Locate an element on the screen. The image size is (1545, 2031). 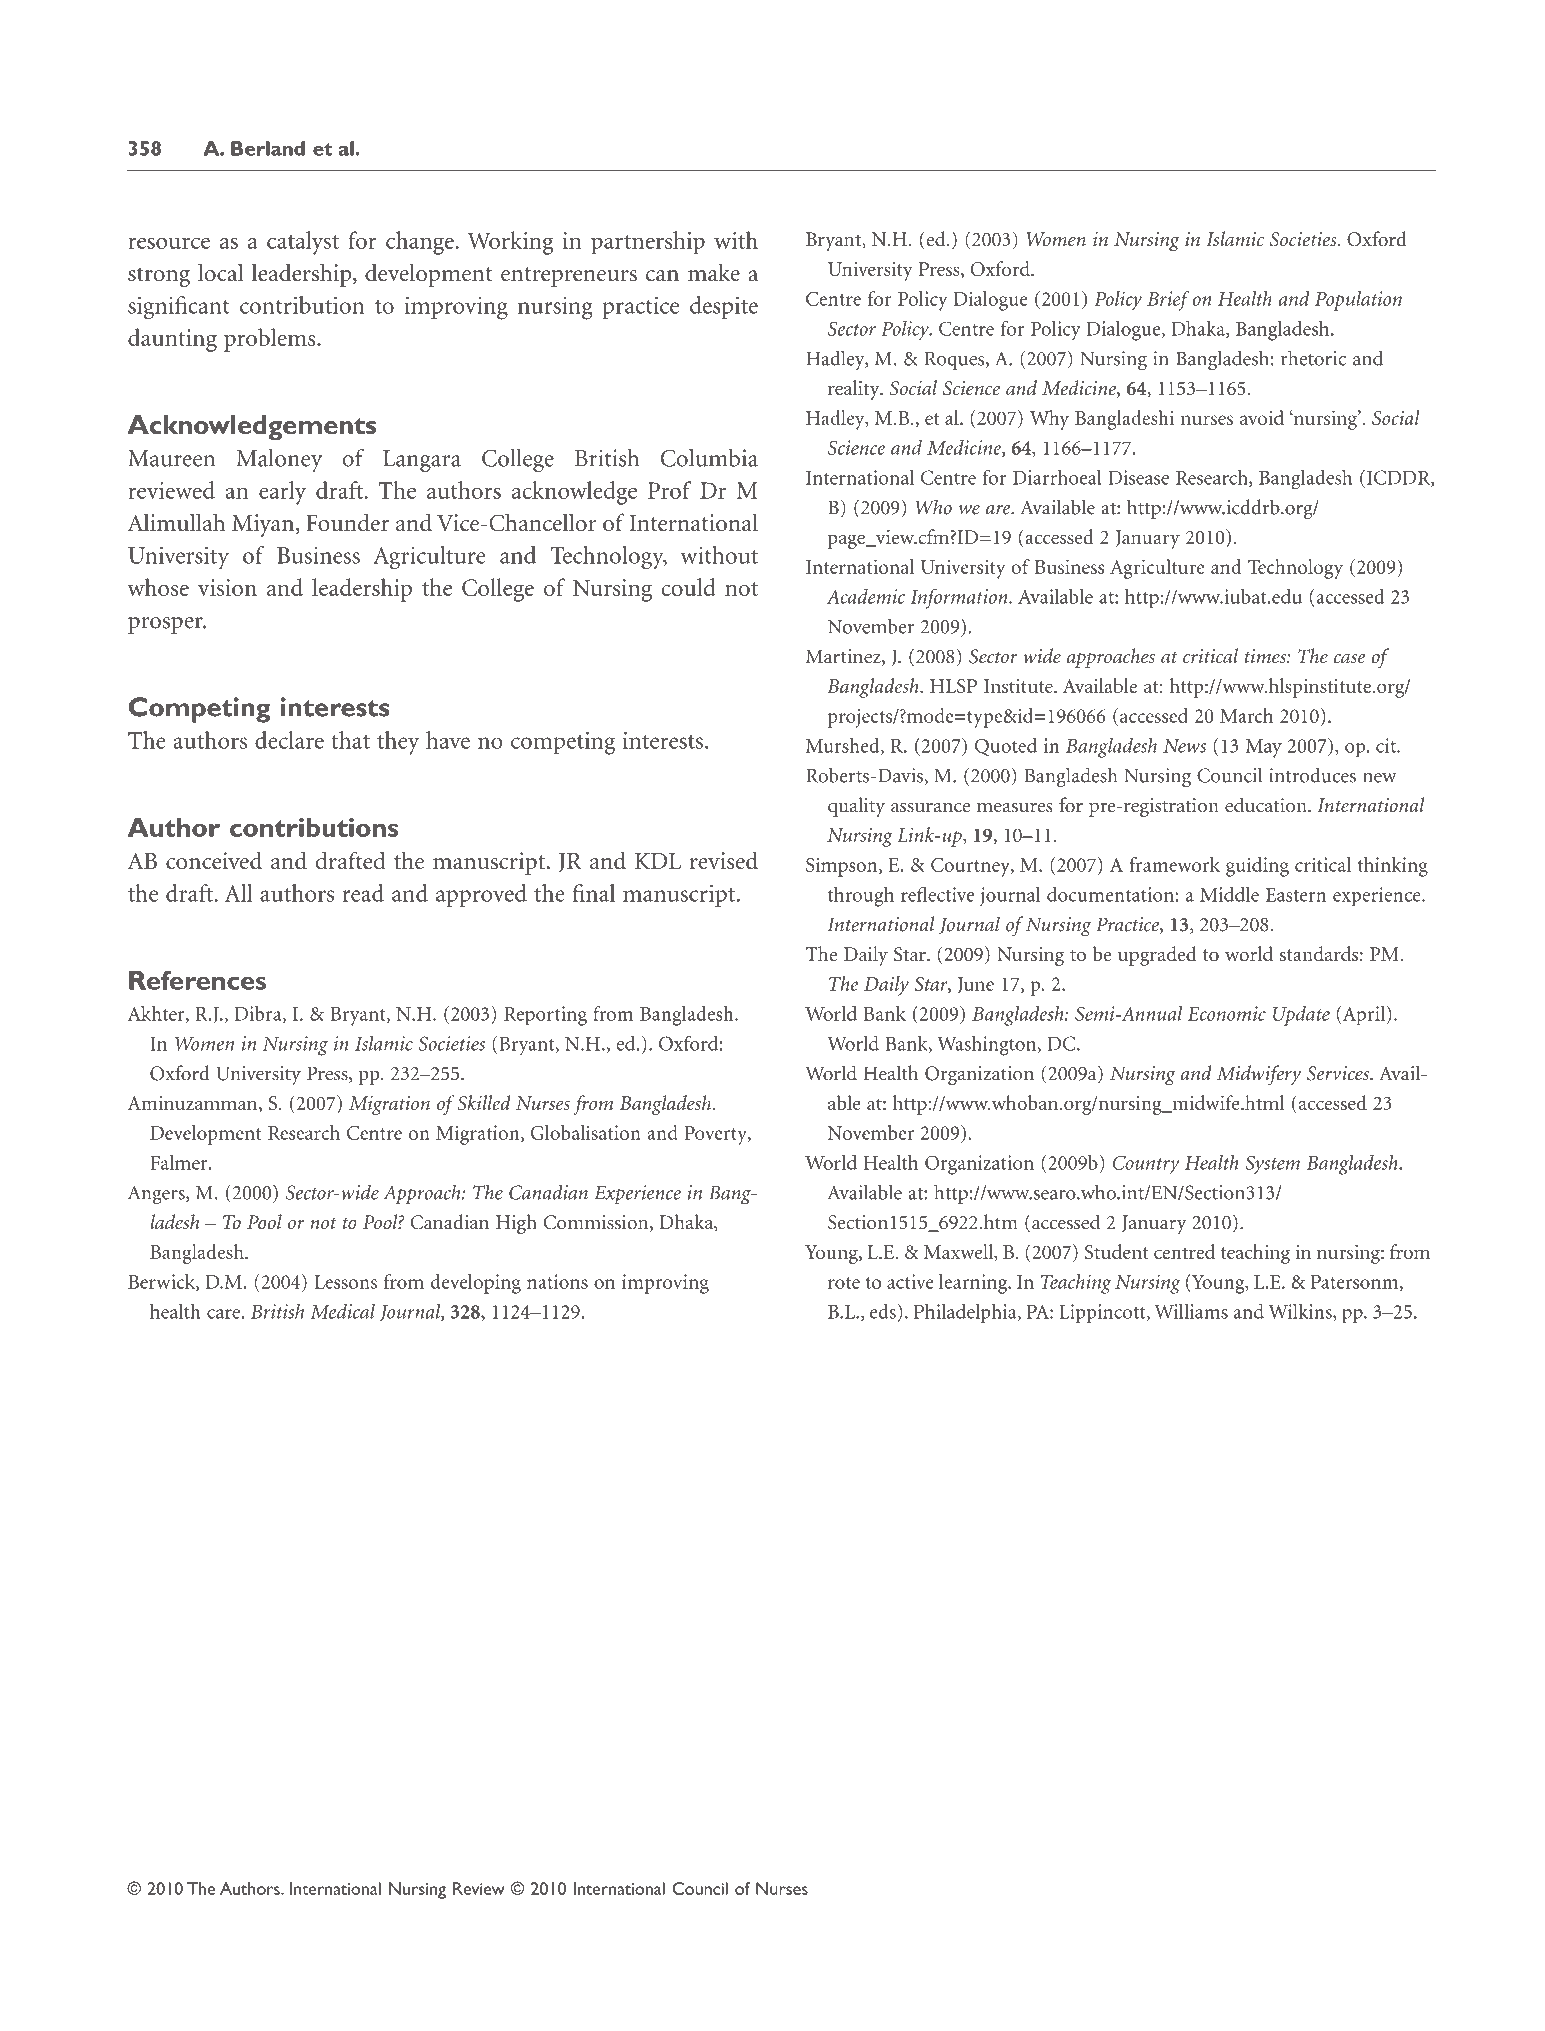
catalyst is located at coordinates (303, 243).
